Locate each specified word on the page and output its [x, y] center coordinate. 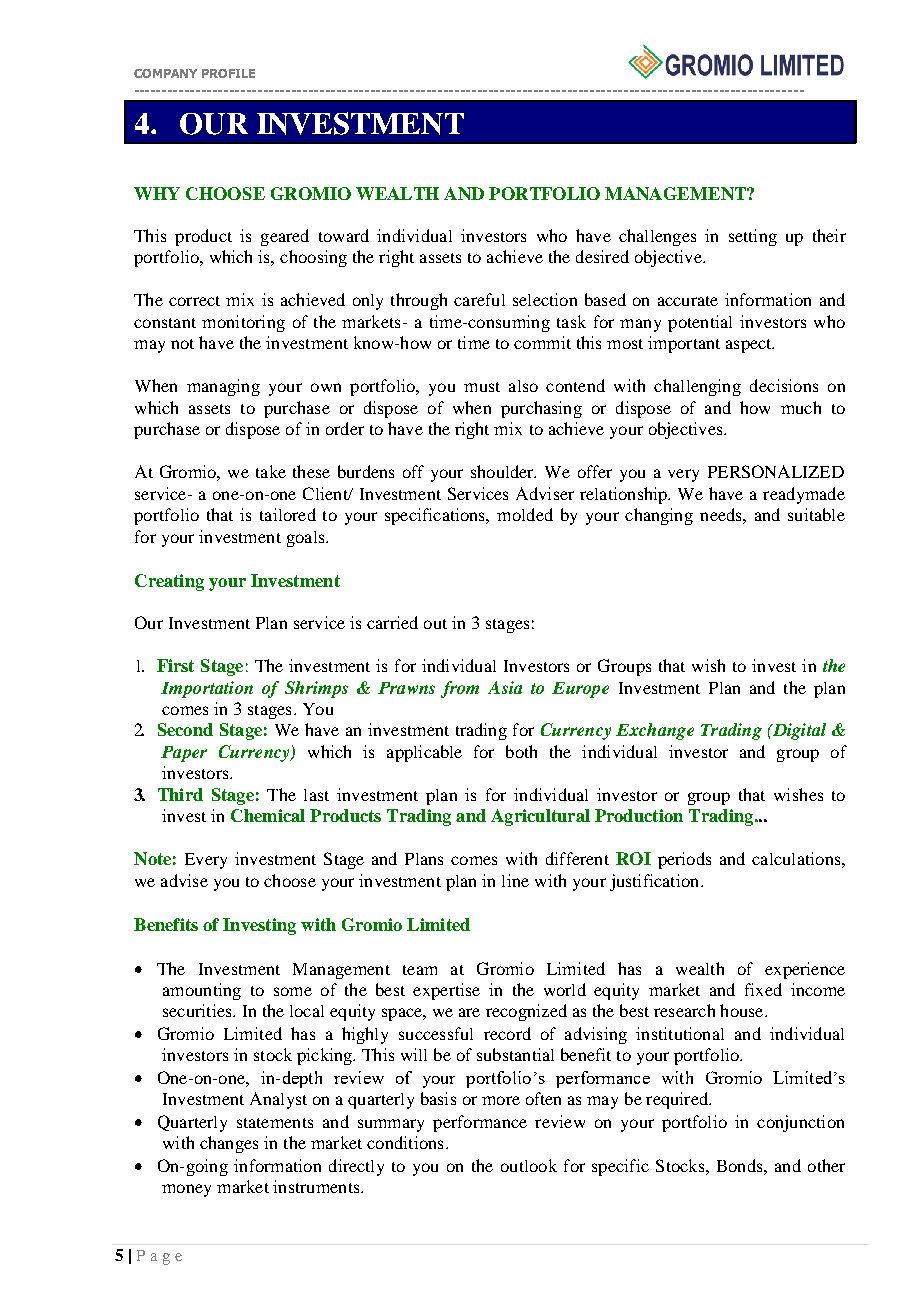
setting [753, 237]
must [482, 387]
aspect [750, 346]
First [175, 665]
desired [602, 256]
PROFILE [228, 73]
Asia [505, 687]
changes [229, 1144]
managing [223, 387]
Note [152, 858]
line [515, 880]
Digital [798, 731]
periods [684, 860]
